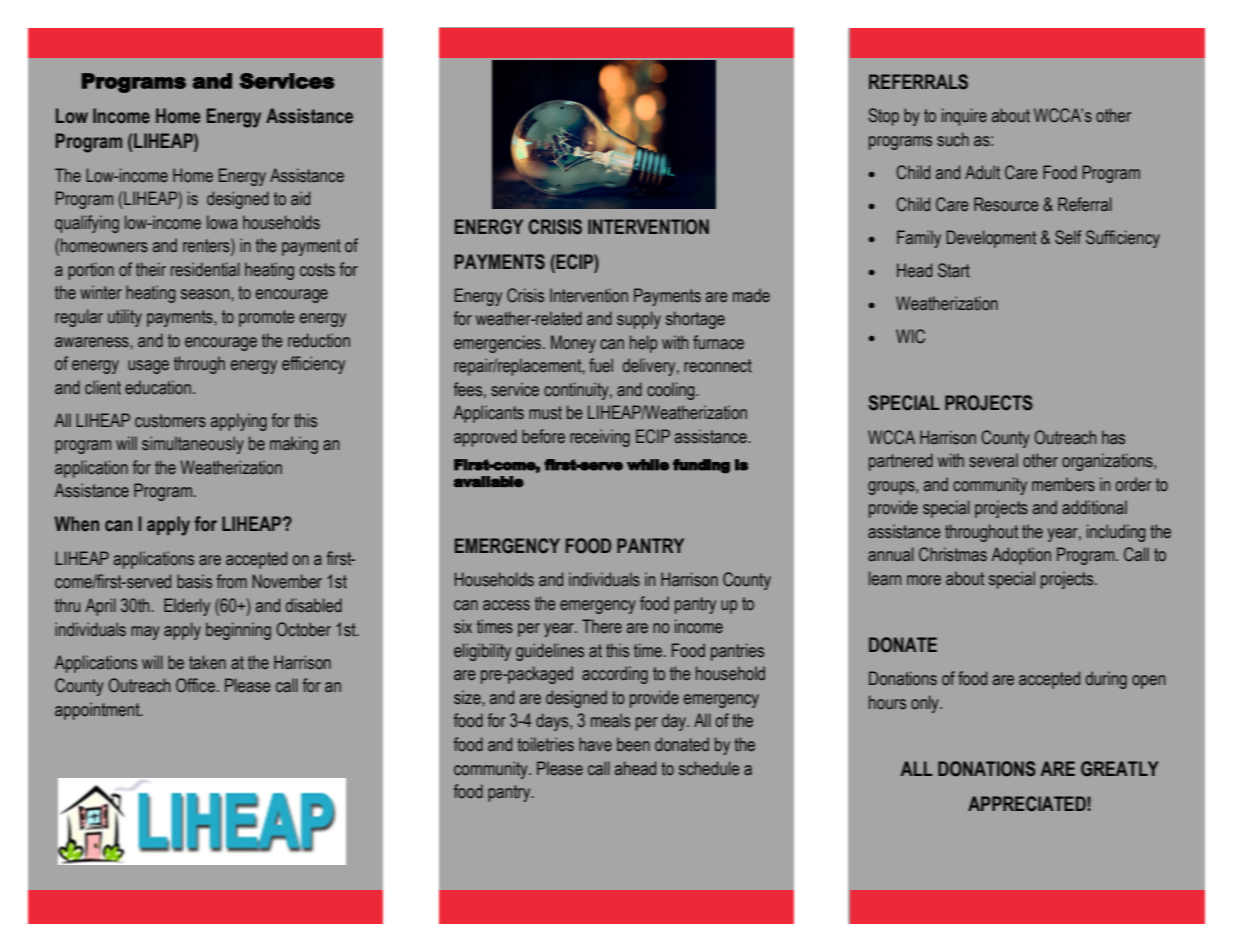  What do you see at coordinates (953, 139) in the document?
I see `such` at bounding box center [953, 139].
